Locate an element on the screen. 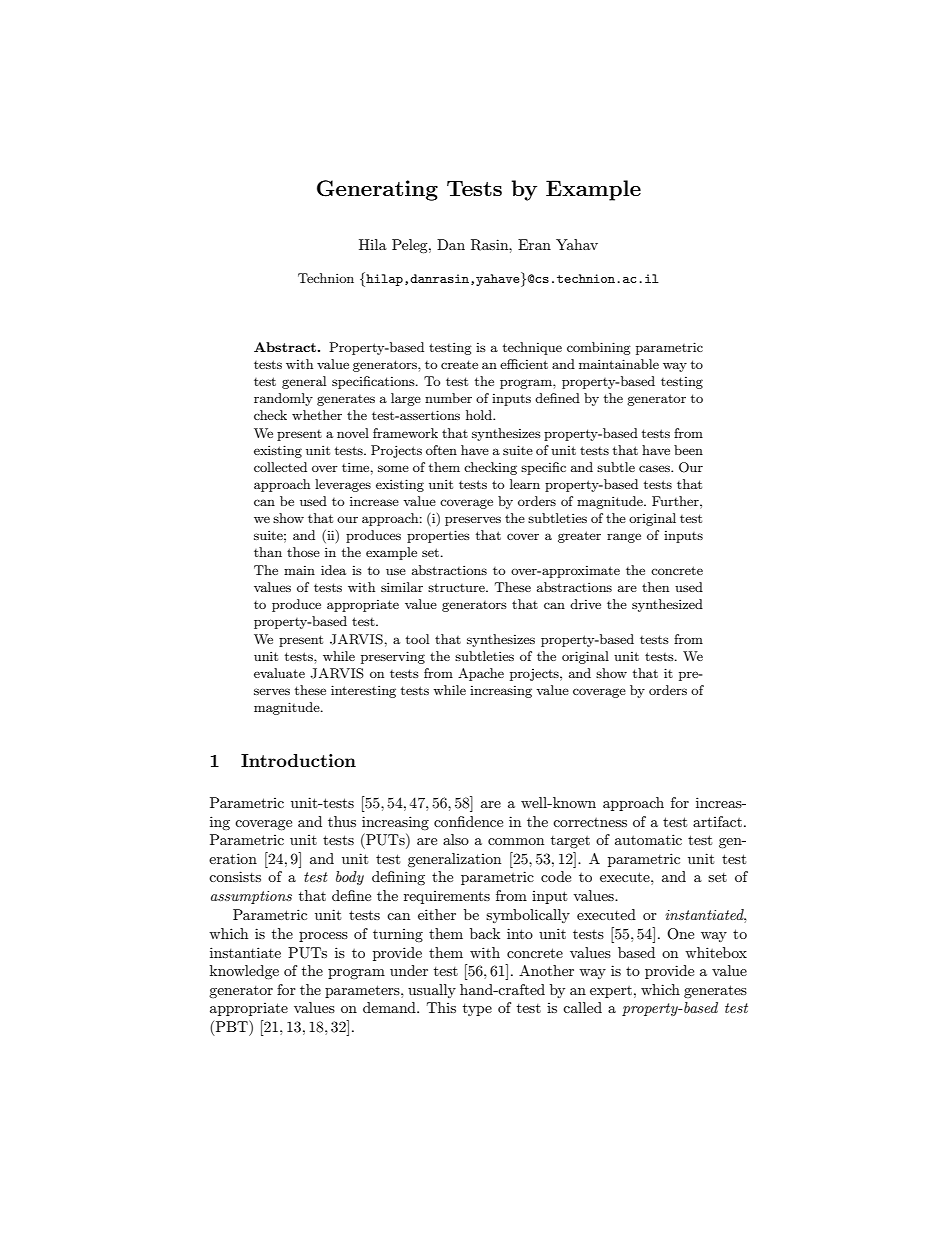  knowledge is located at coordinates (244, 972).
